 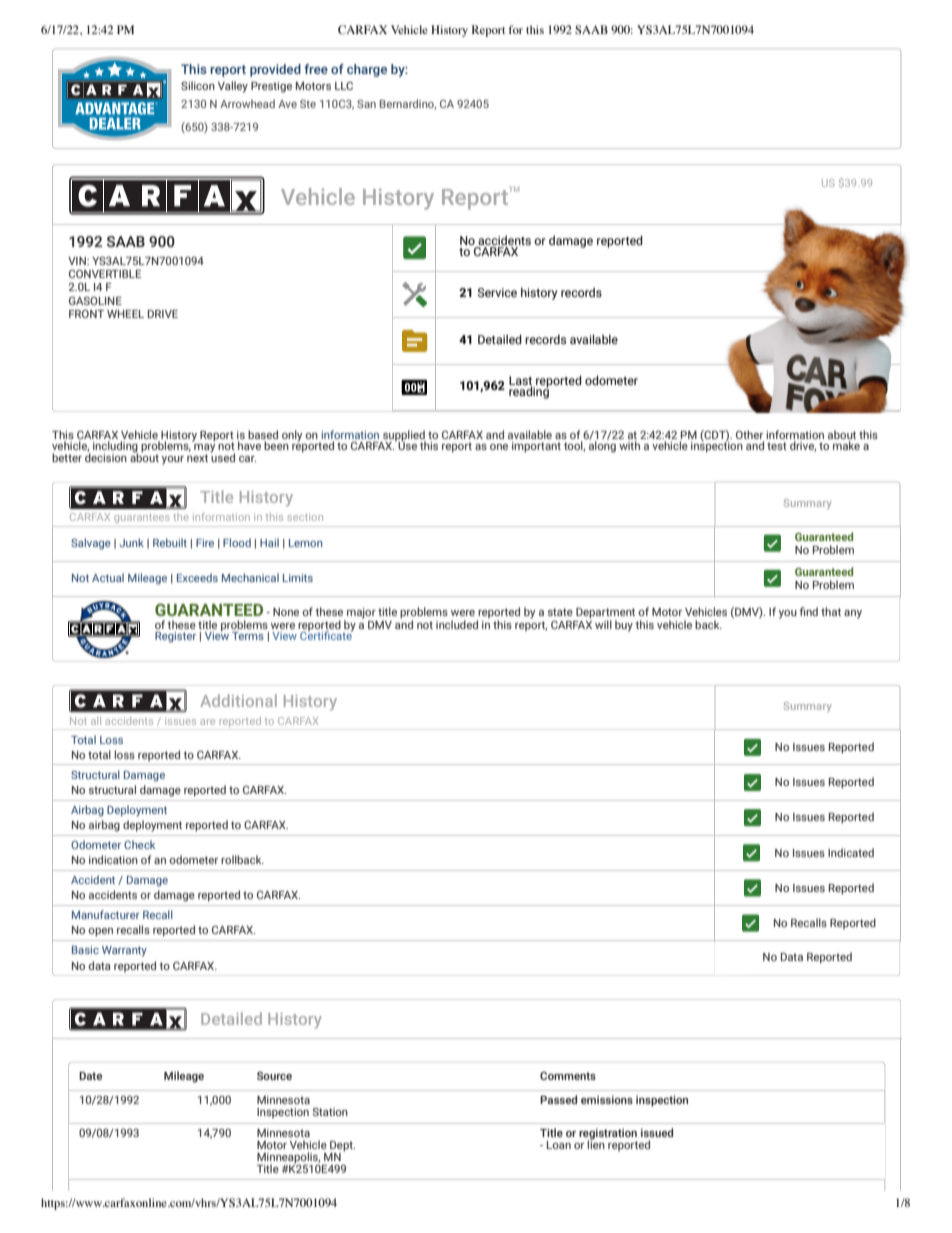 What do you see at coordinates (197, 577) in the screenshot?
I see `Exceeds` at bounding box center [197, 577].
